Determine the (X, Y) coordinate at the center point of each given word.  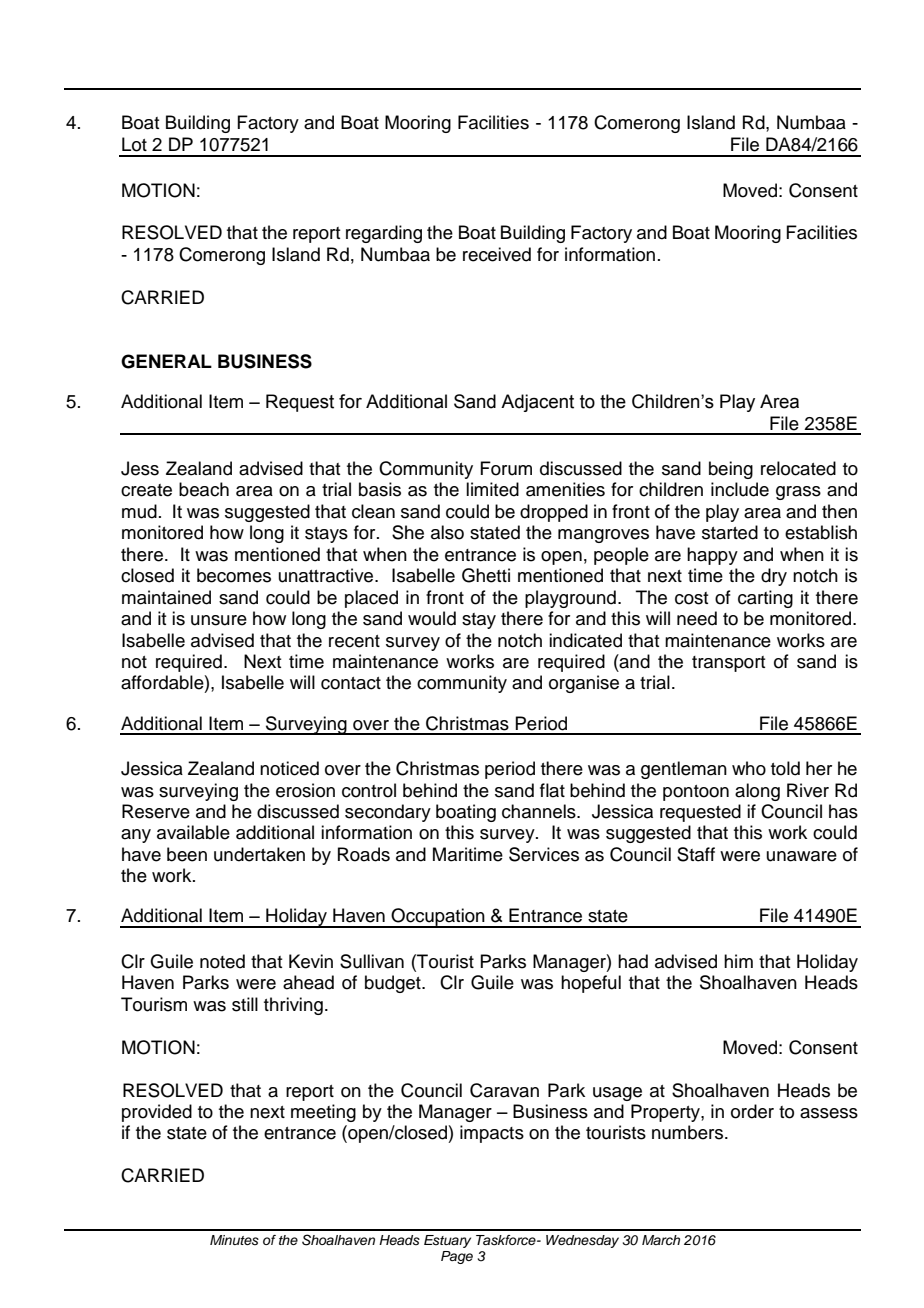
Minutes (234, 1240)
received (497, 254)
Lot (134, 144)
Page (457, 1257)
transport (728, 664)
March (661, 1240)
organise (584, 684)
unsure (219, 620)
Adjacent (537, 403)
